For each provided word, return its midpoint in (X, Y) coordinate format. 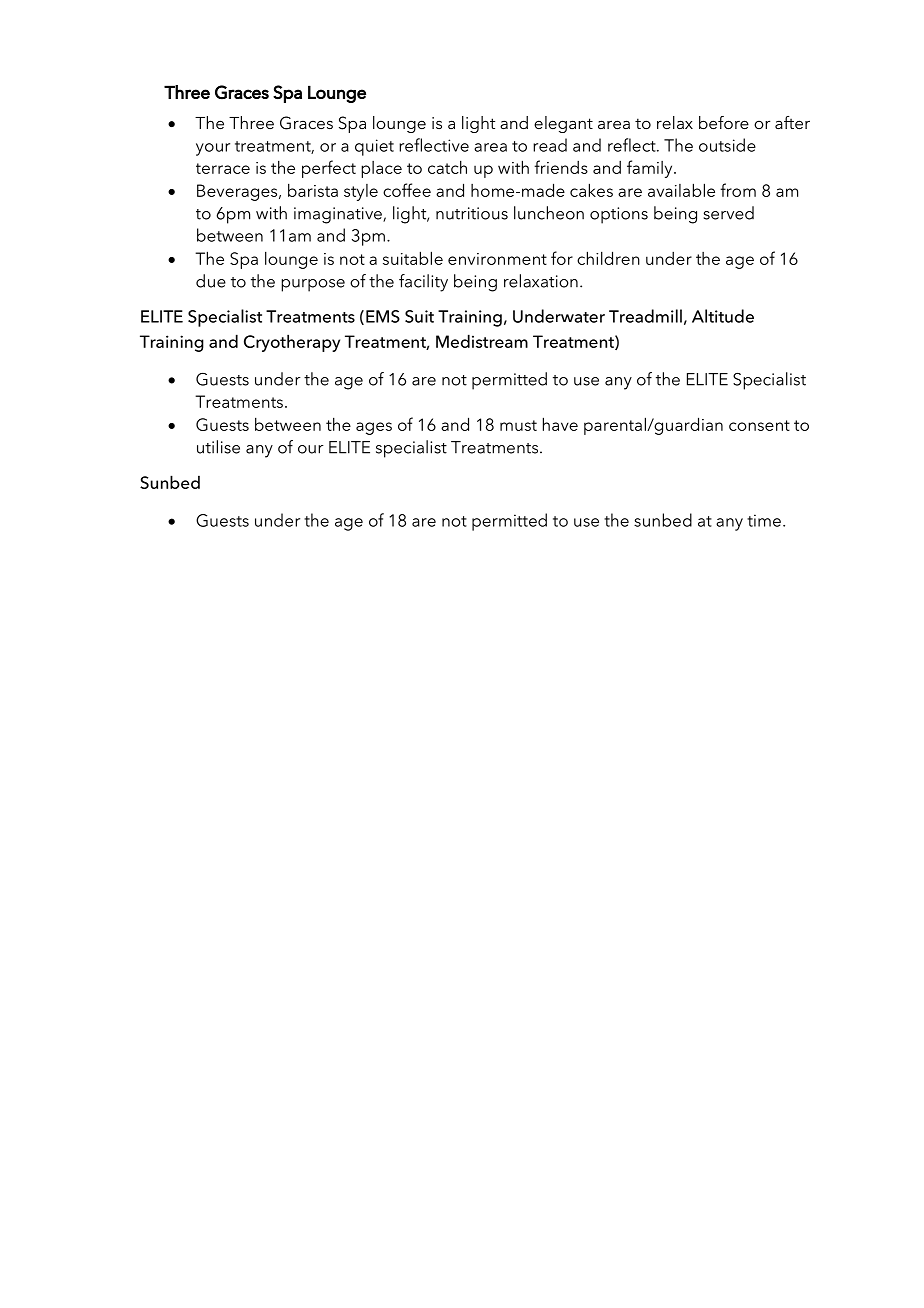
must (518, 425)
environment (497, 259)
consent (759, 425)
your (213, 149)
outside (727, 145)
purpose (313, 285)
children (608, 258)
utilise (218, 447)
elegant (563, 124)
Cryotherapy (292, 343)
